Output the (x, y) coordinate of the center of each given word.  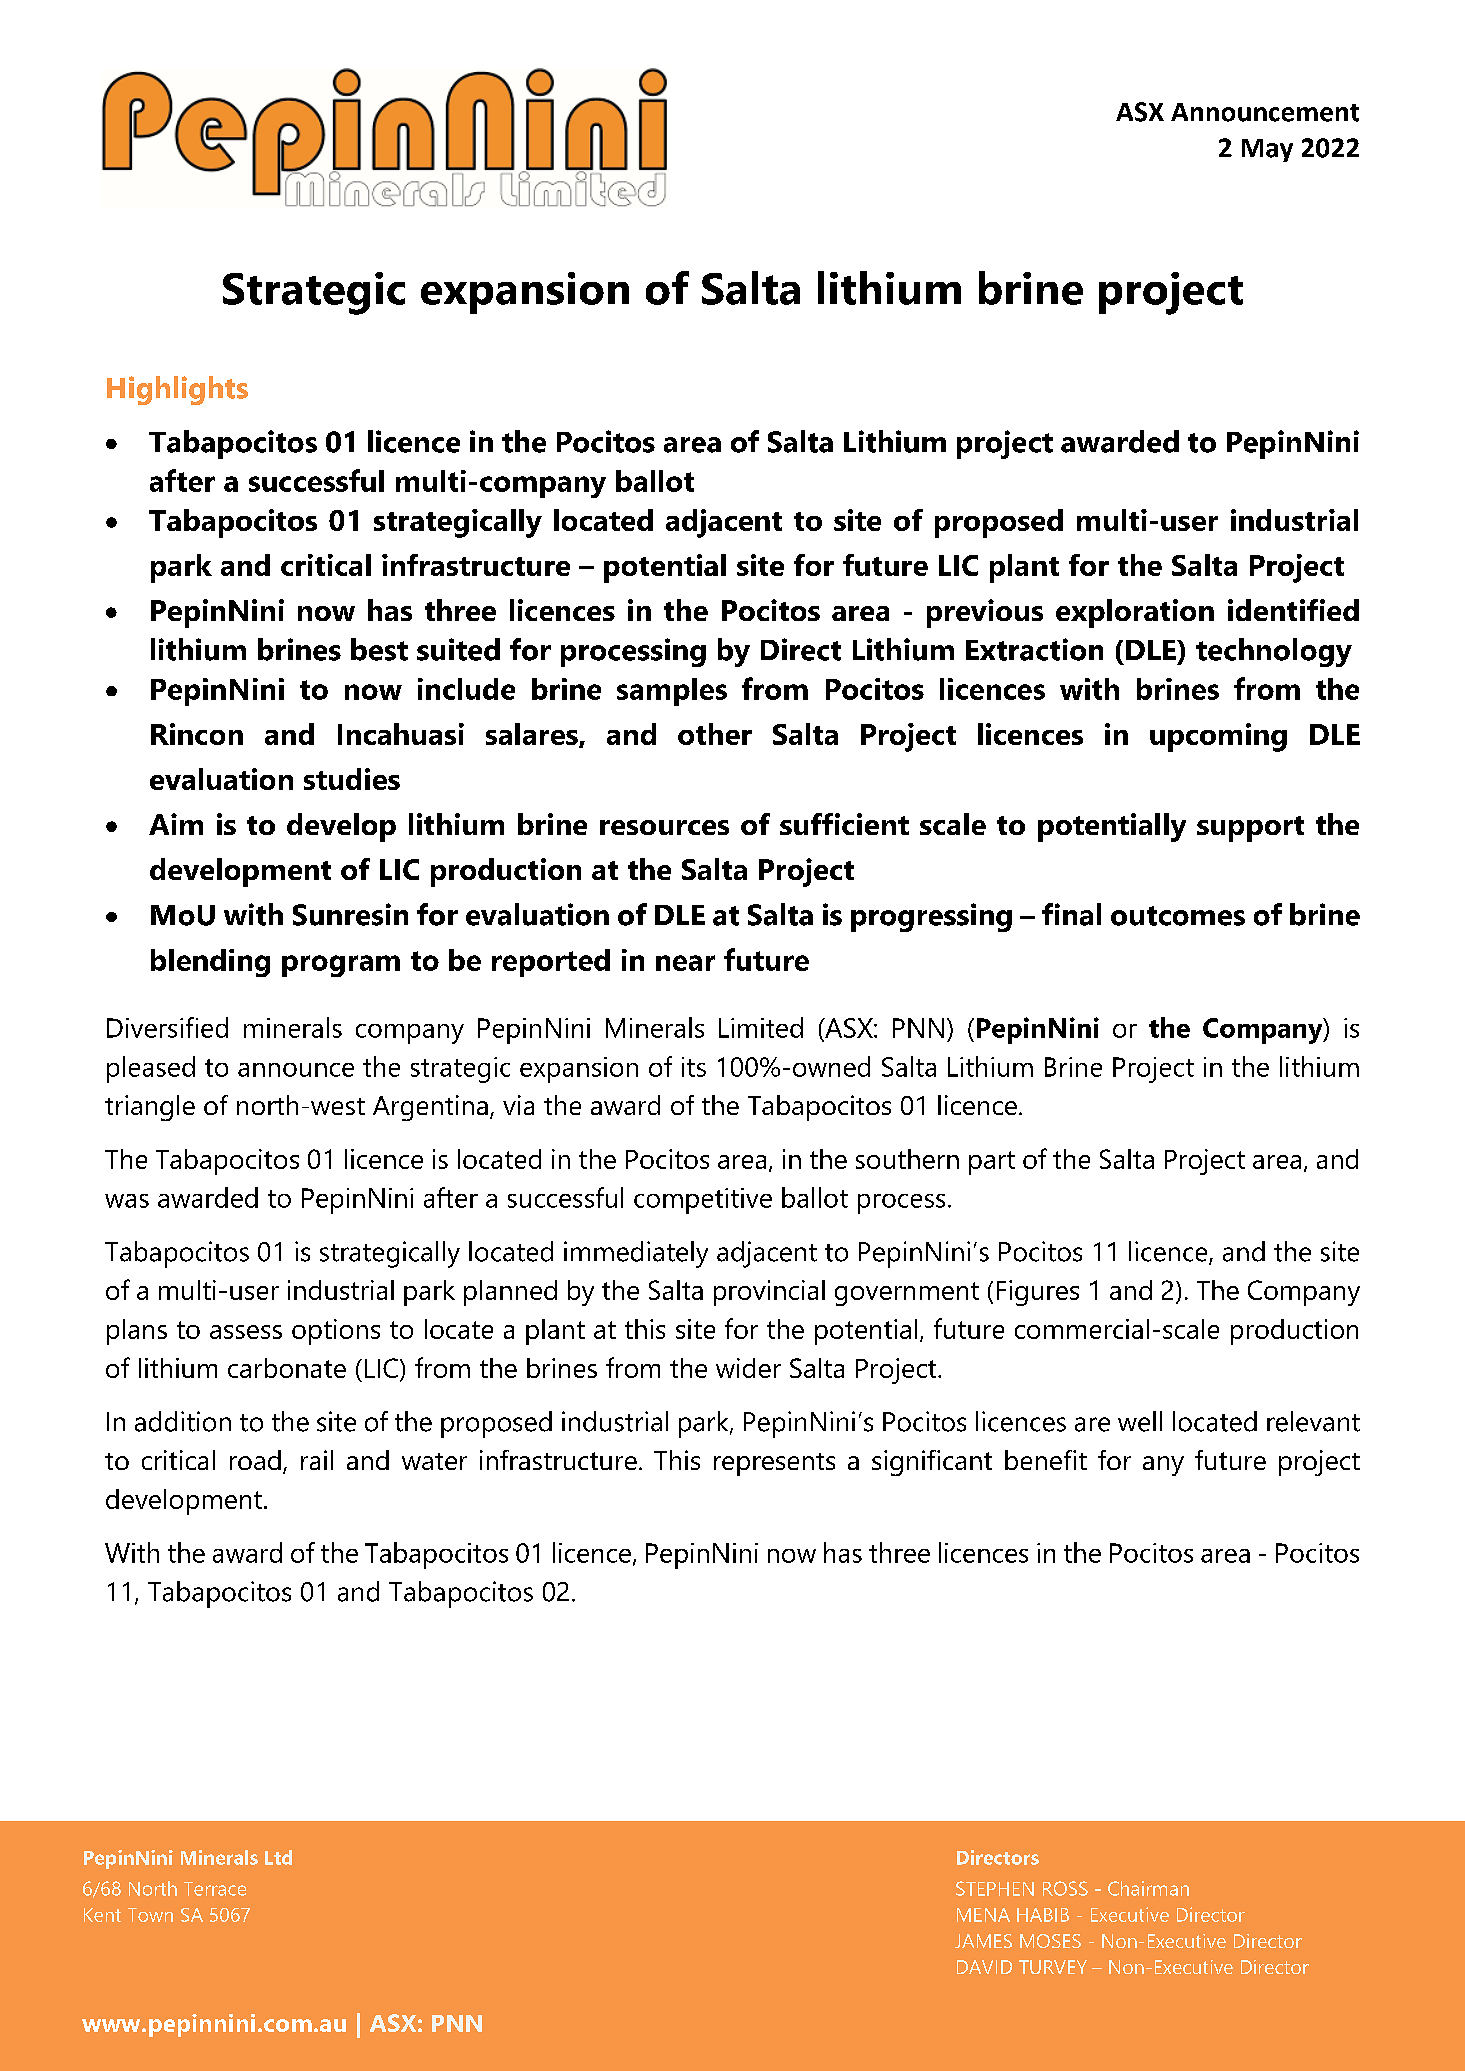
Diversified (167, 1027)
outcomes (1178, 916)
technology (1274, 652)
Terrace (215, 1889)
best (379, 649)
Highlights (177, 390)
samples (672, 692)
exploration (1135, 613)
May (1267, 150)
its (694, 1067)
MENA (983, 1915)
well (1140, 1421)
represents (774, 1464)
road (255, 1460)
